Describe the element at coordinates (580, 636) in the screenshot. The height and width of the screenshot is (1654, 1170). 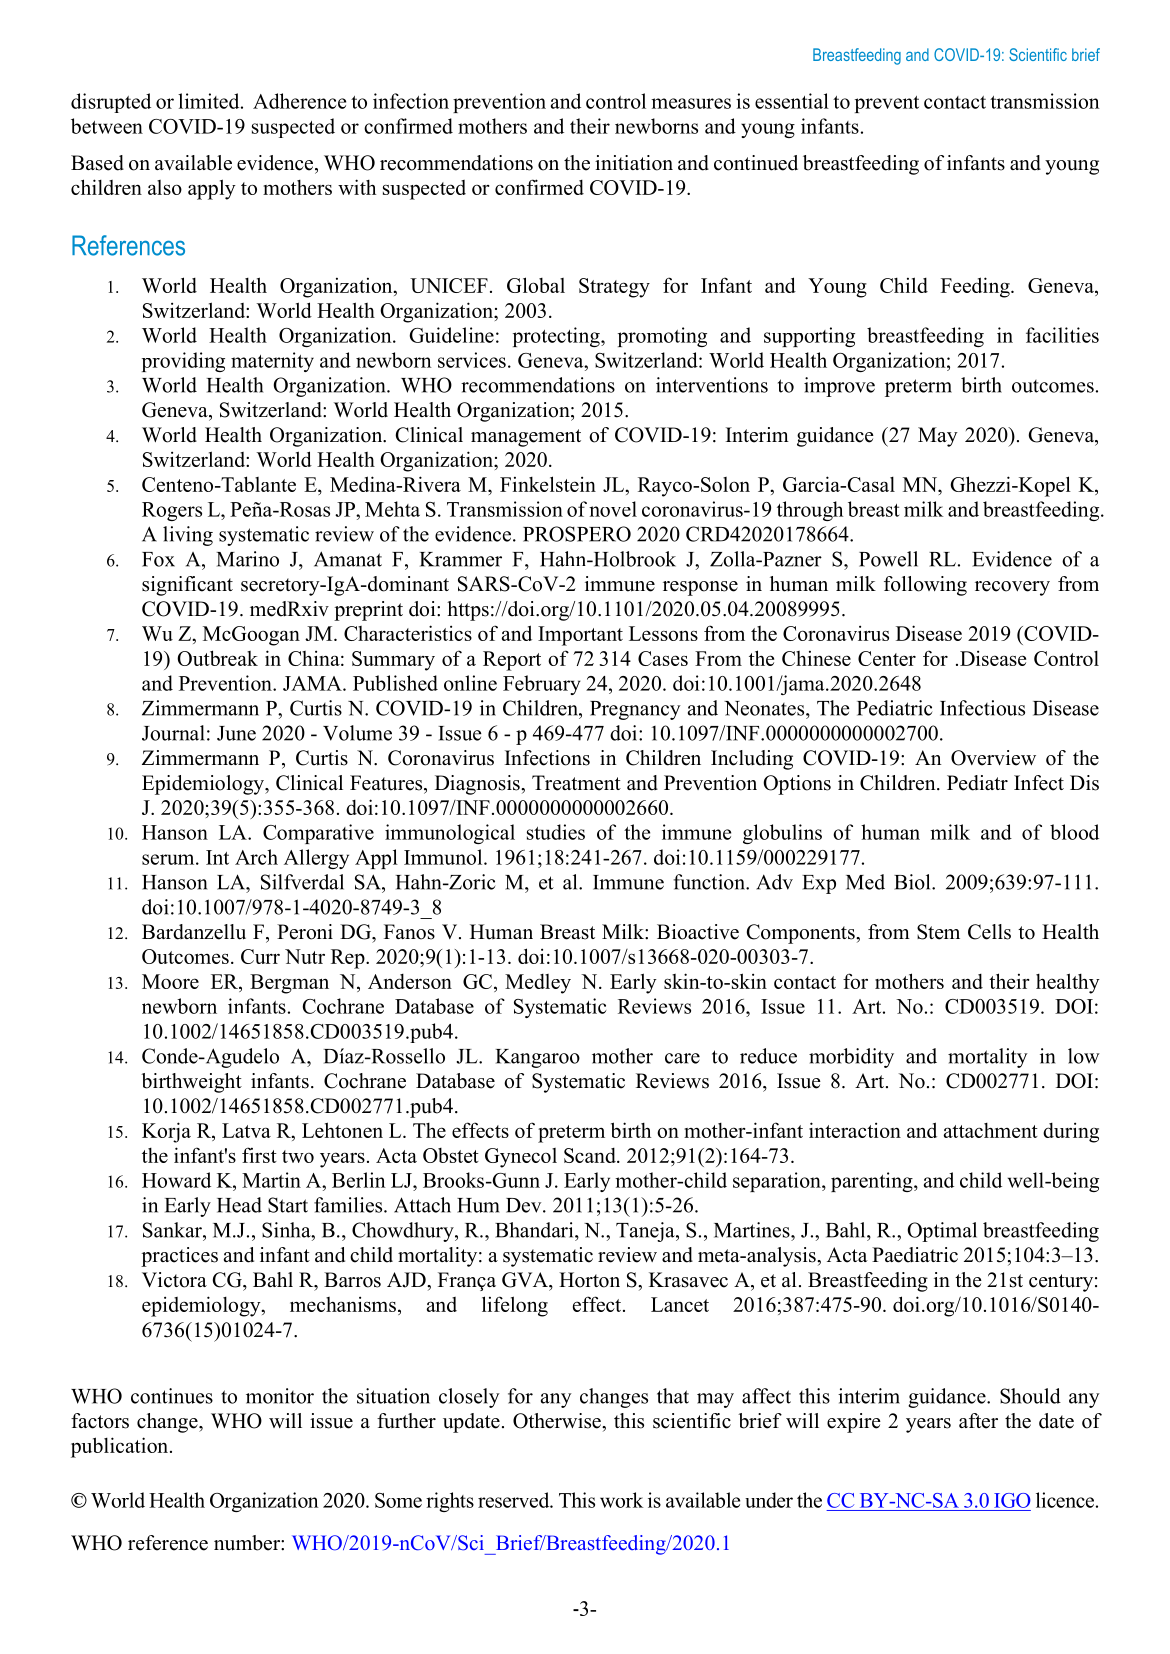
I see `Important` at that location.
